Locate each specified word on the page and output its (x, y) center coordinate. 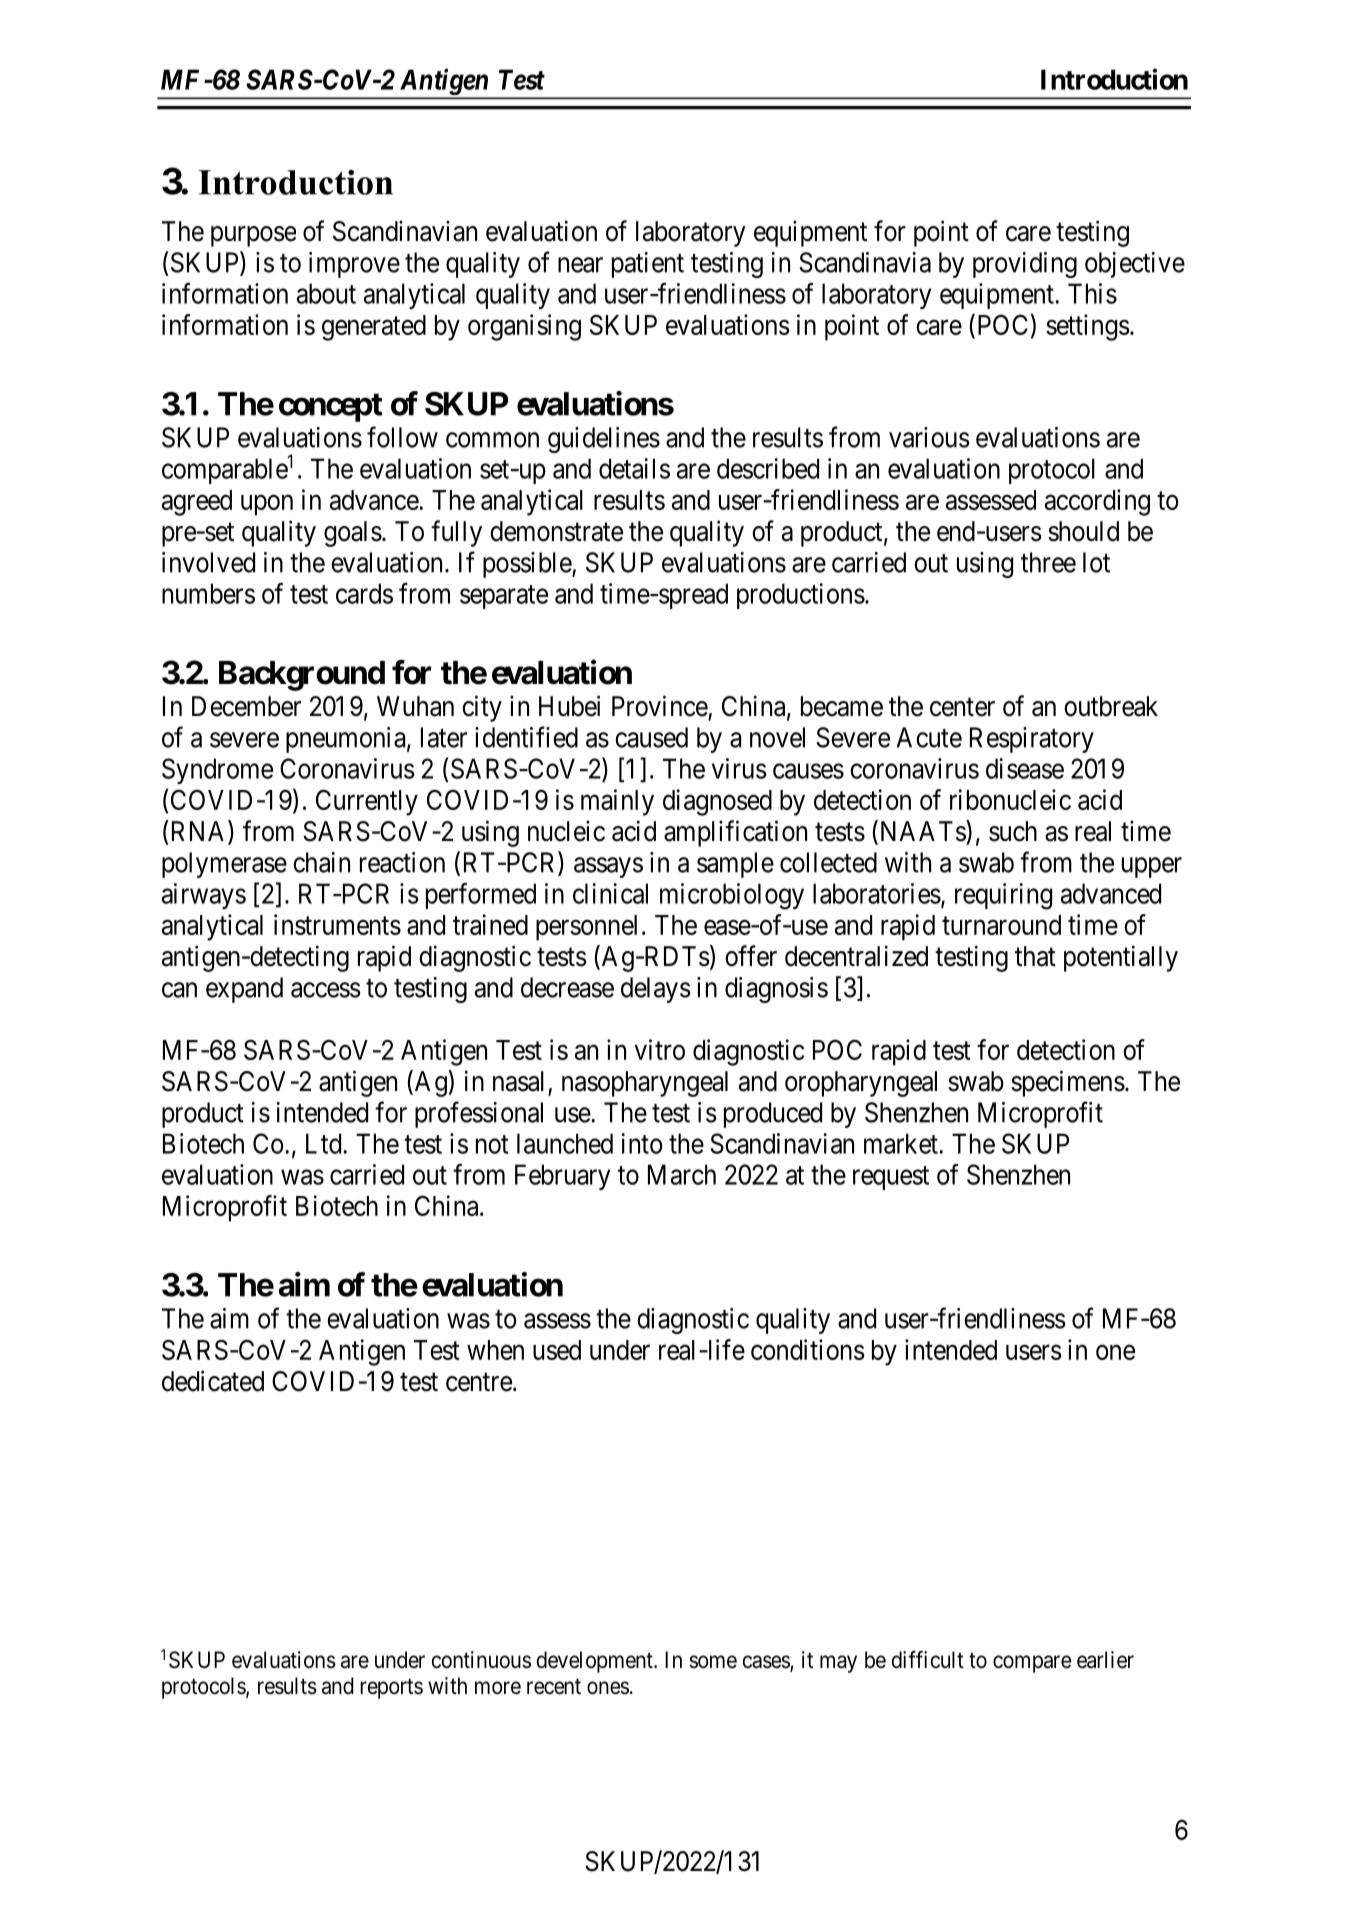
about (326, 293)
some (713, 1662)
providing (1025, 265)
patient (648, 265)
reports (391, 1689)
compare (1032, 1664)
